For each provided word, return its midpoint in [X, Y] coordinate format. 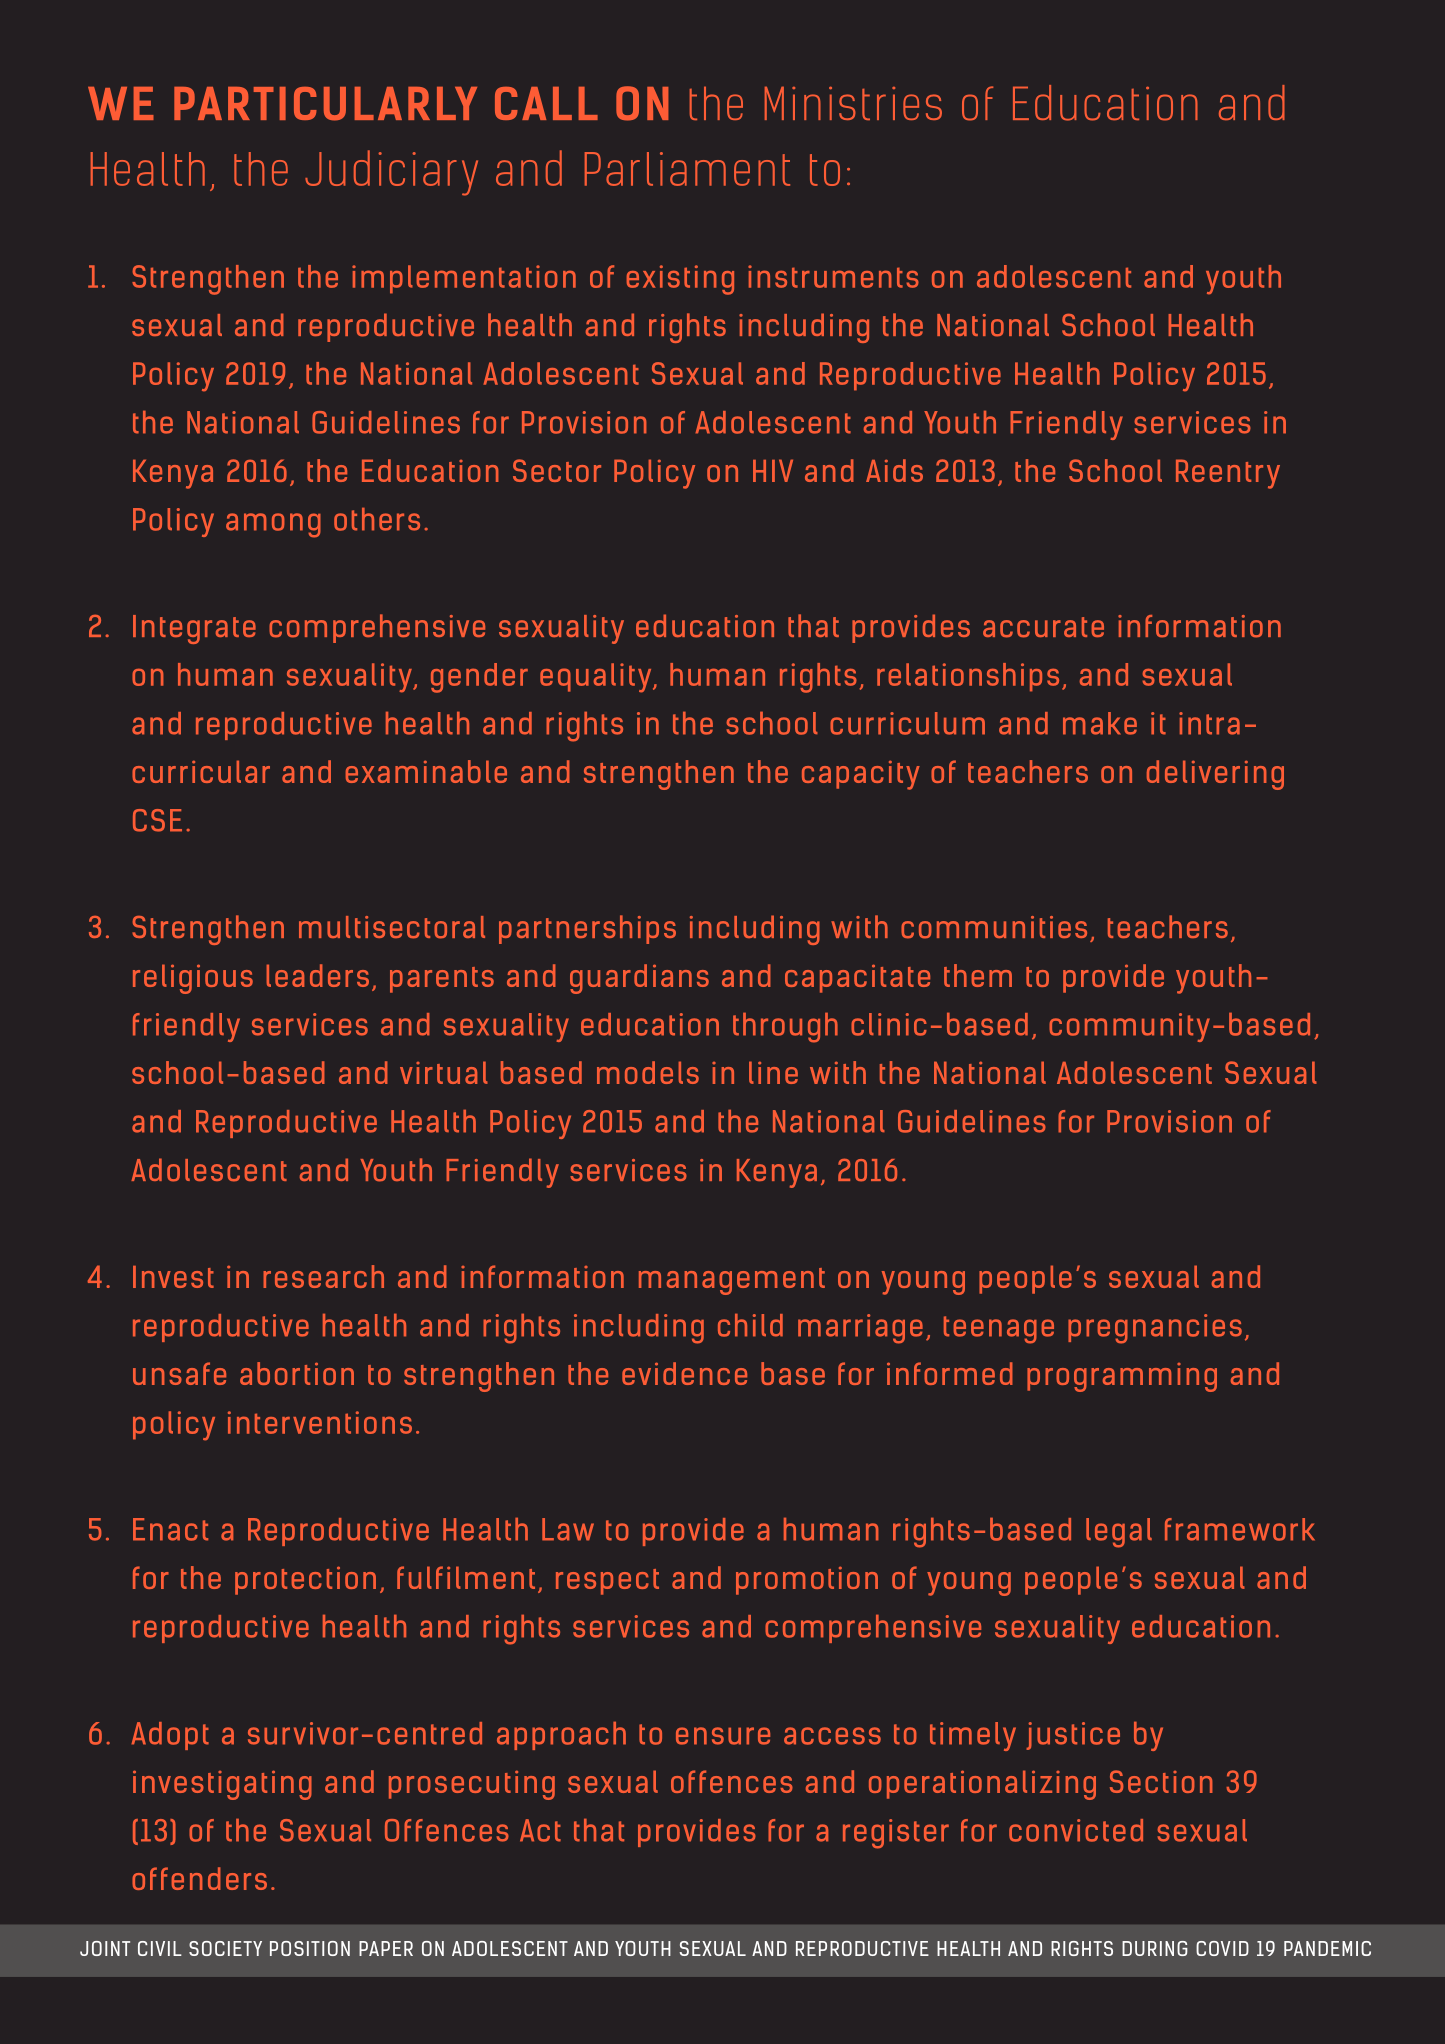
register [896, 1834]
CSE [157, 820]
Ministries [853, 103]
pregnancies [1155, 1329]
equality [597, 678]
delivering [1215, 775]
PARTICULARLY [325, 104]
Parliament [687, 169]
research [323, 1276]
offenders [199, 1878]
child [750, 1325]
